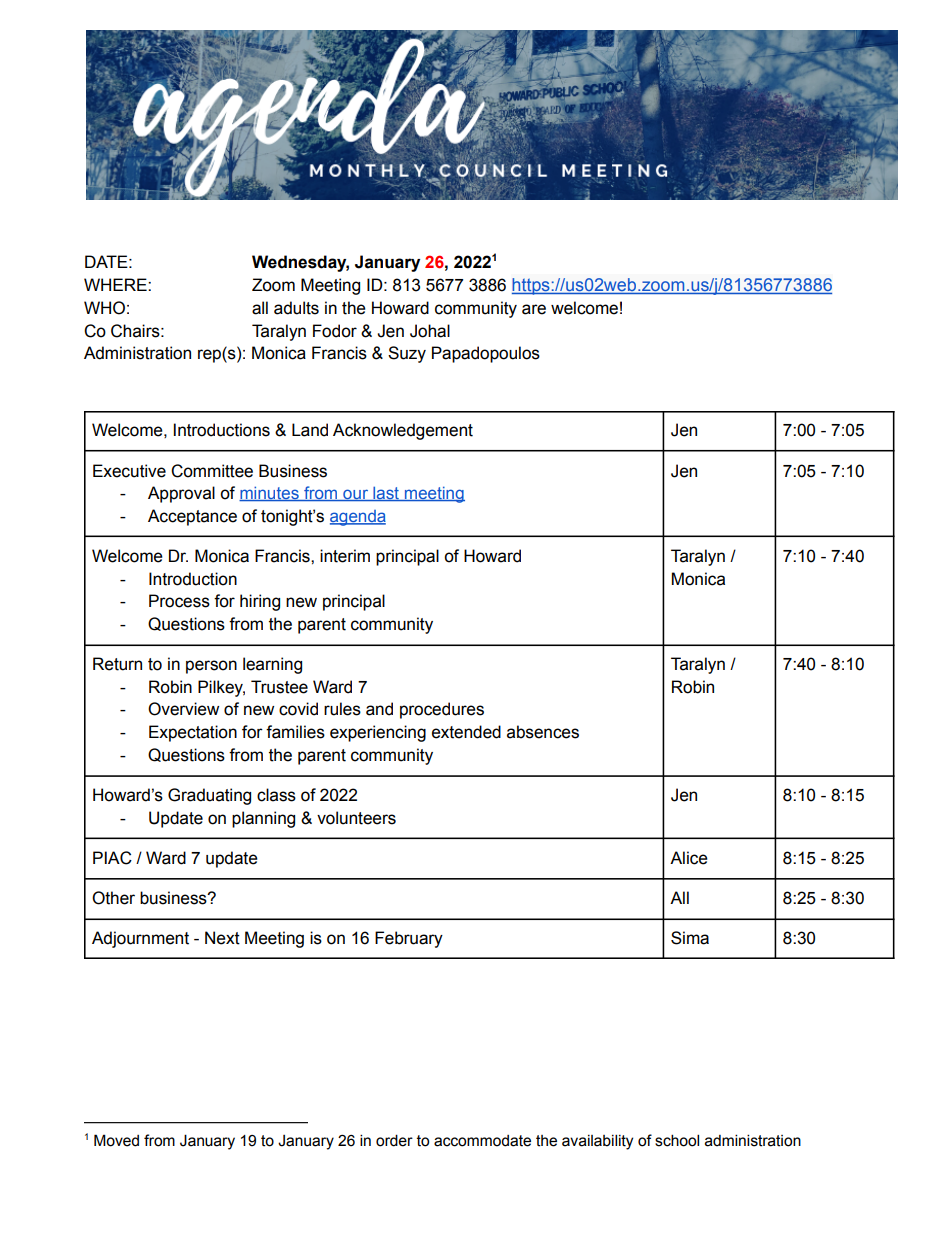  I want to click on Moved, so click(116, 1140).
